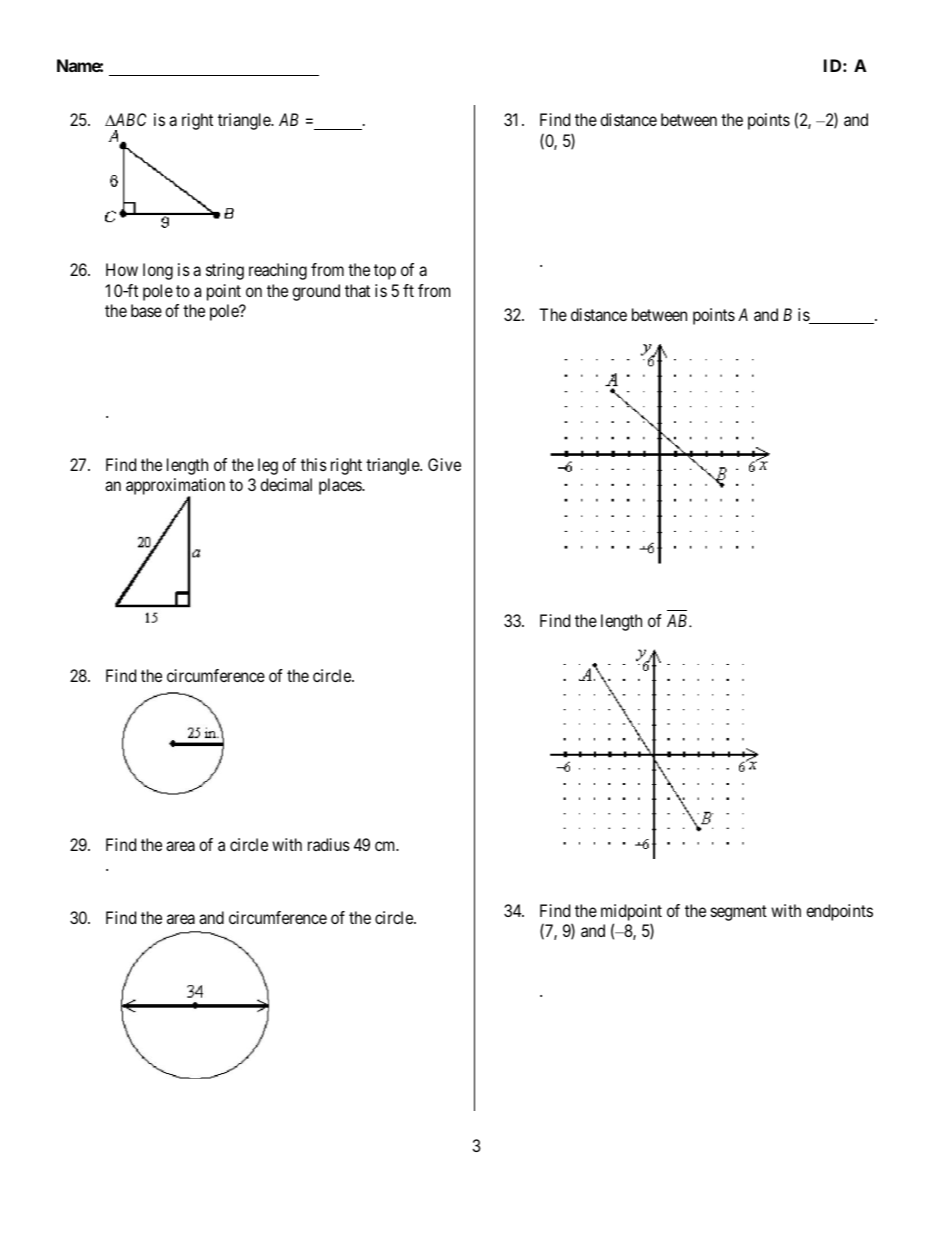 This screenshot has width=952, height=1233. Describe the element at coordinates (329, 844) in the screenshot. I see `radius` at that location.
